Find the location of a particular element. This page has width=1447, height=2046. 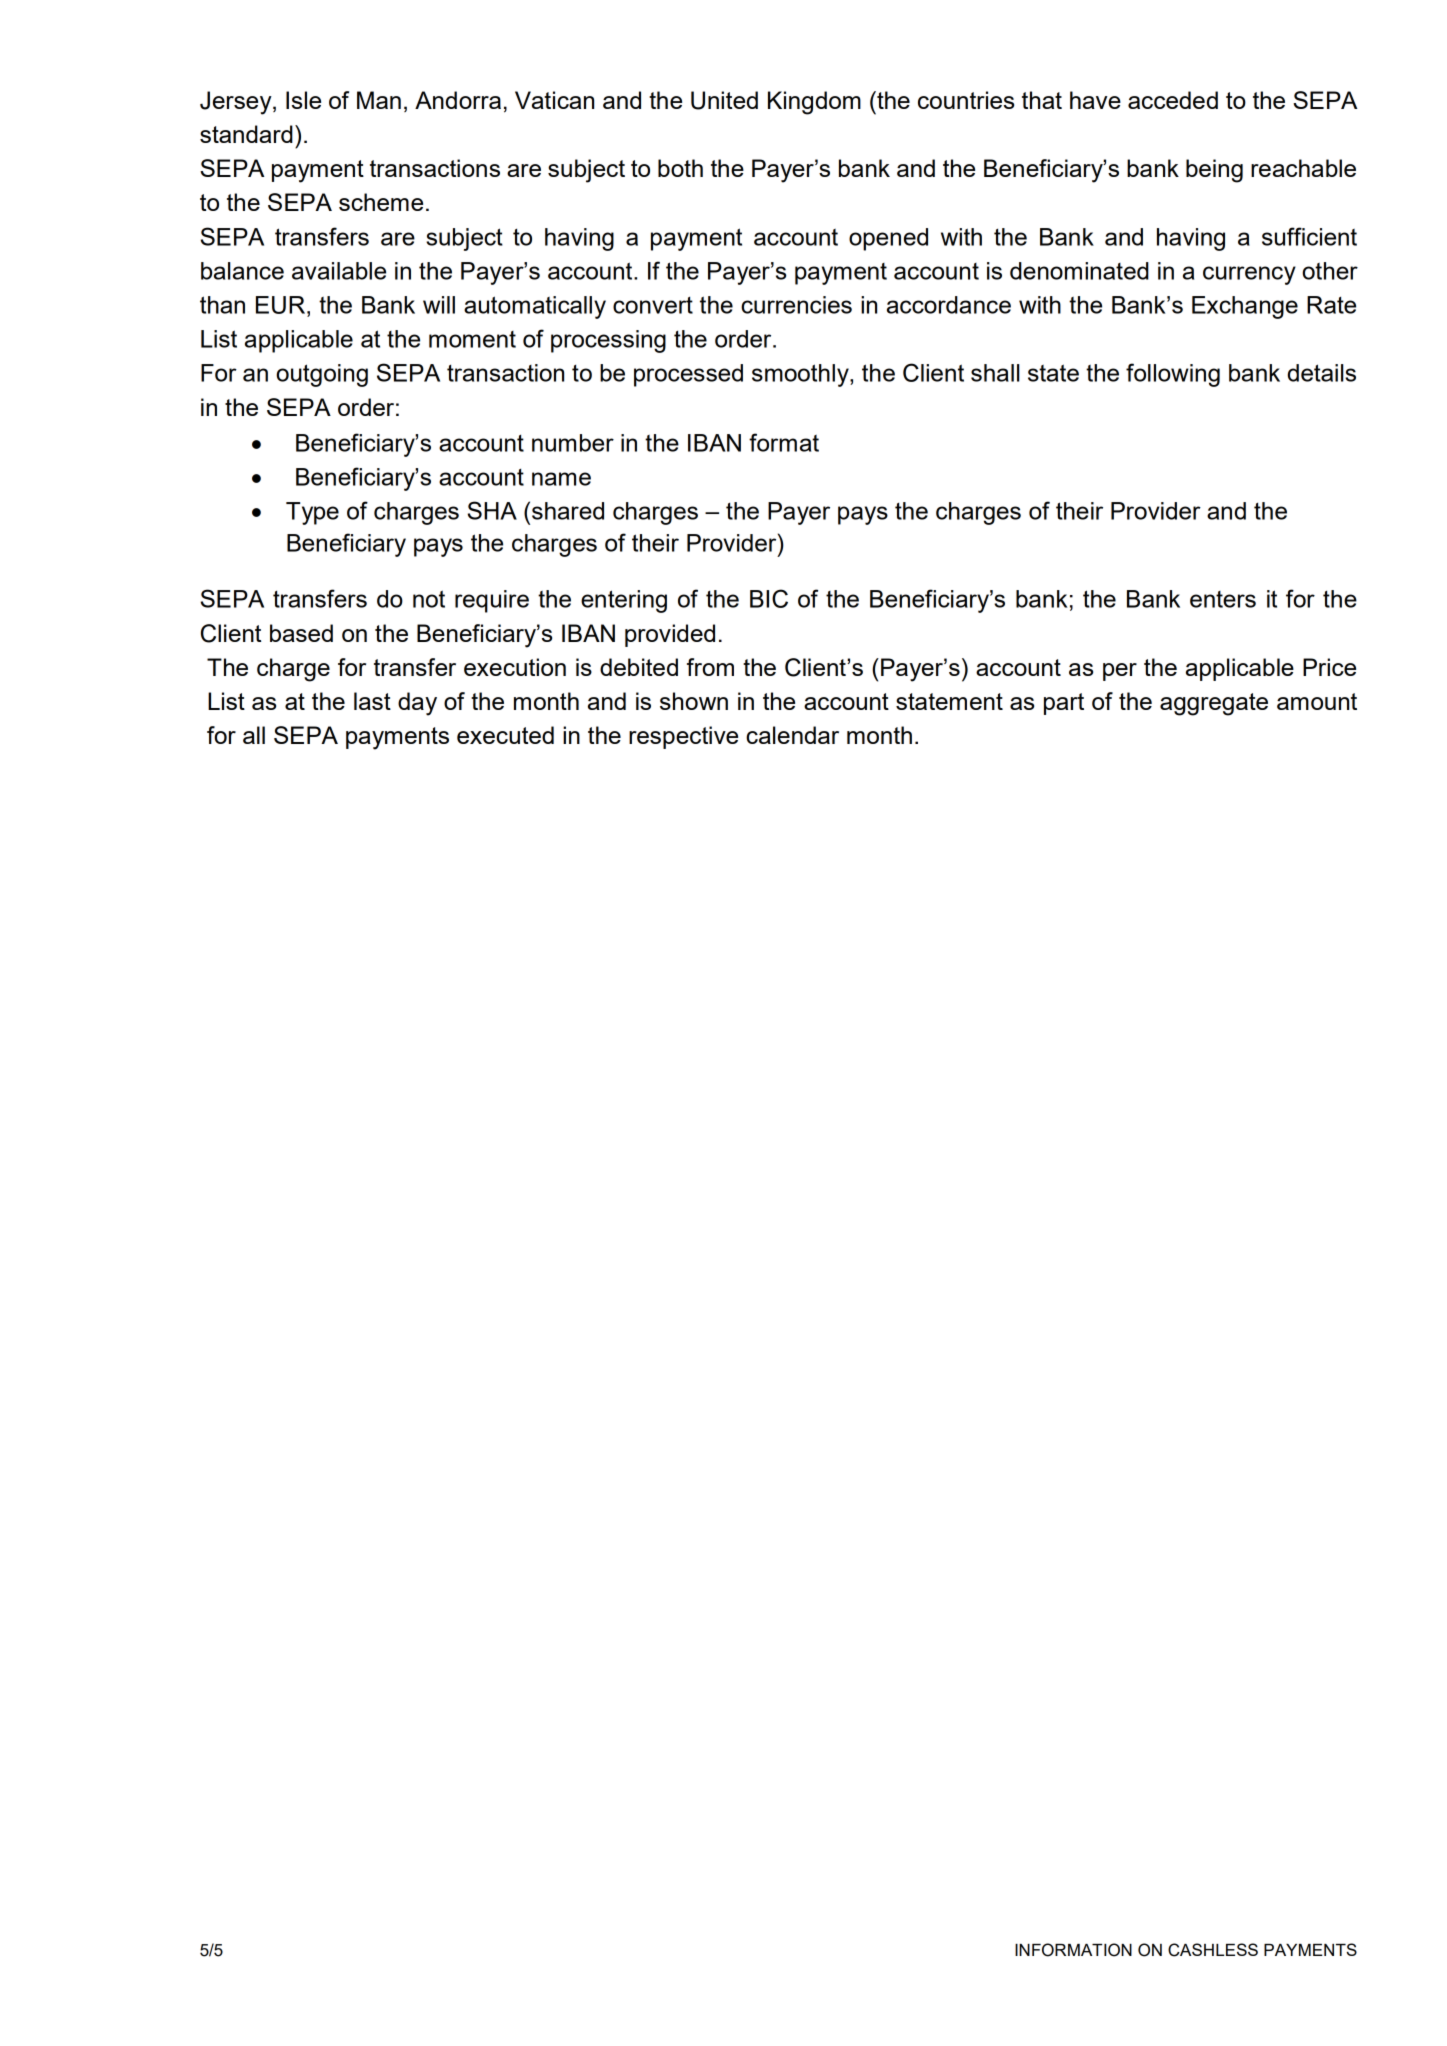

United is located at coordinates (724, 100).
